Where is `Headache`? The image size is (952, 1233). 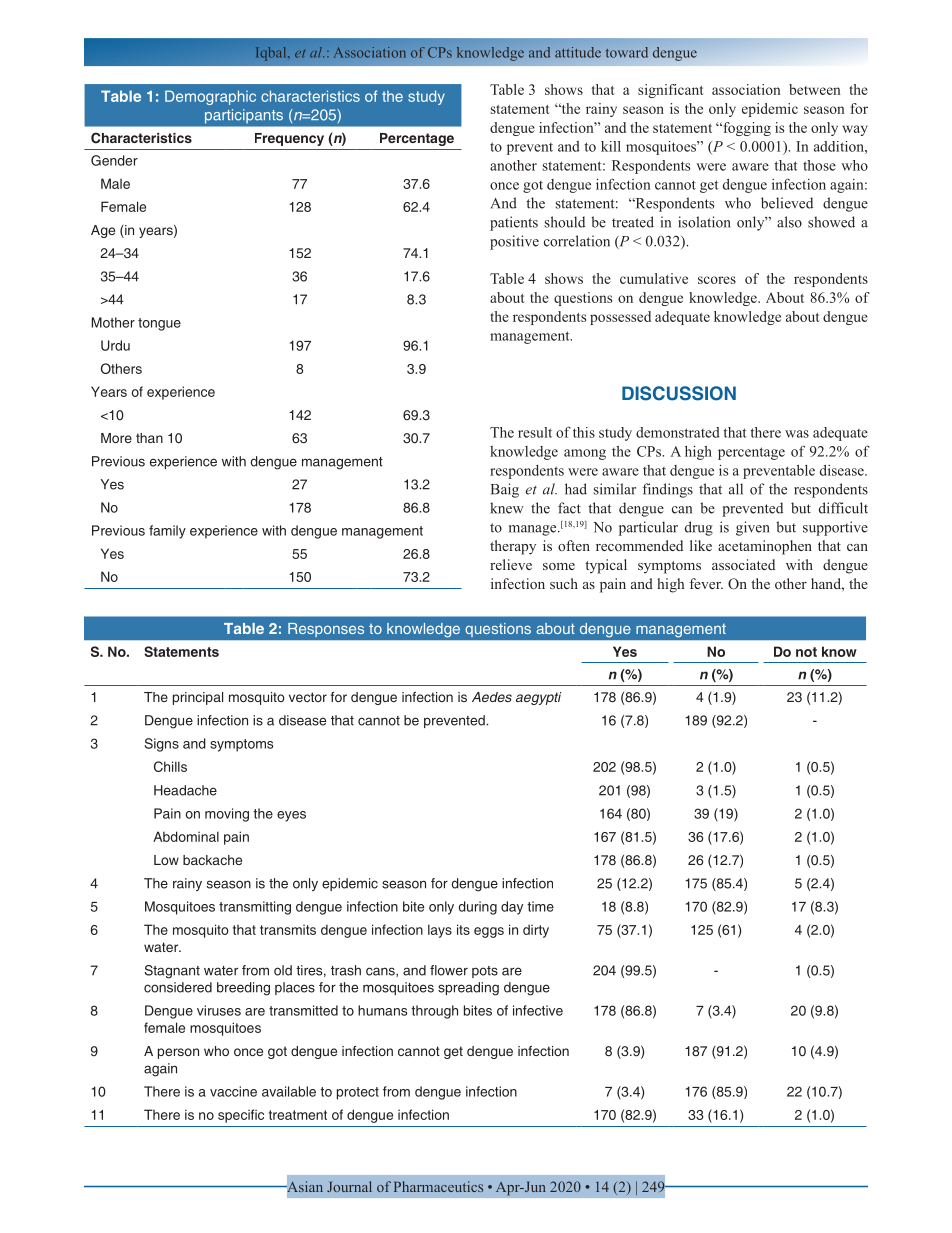
Headache is located at coordinates (185, 790).
